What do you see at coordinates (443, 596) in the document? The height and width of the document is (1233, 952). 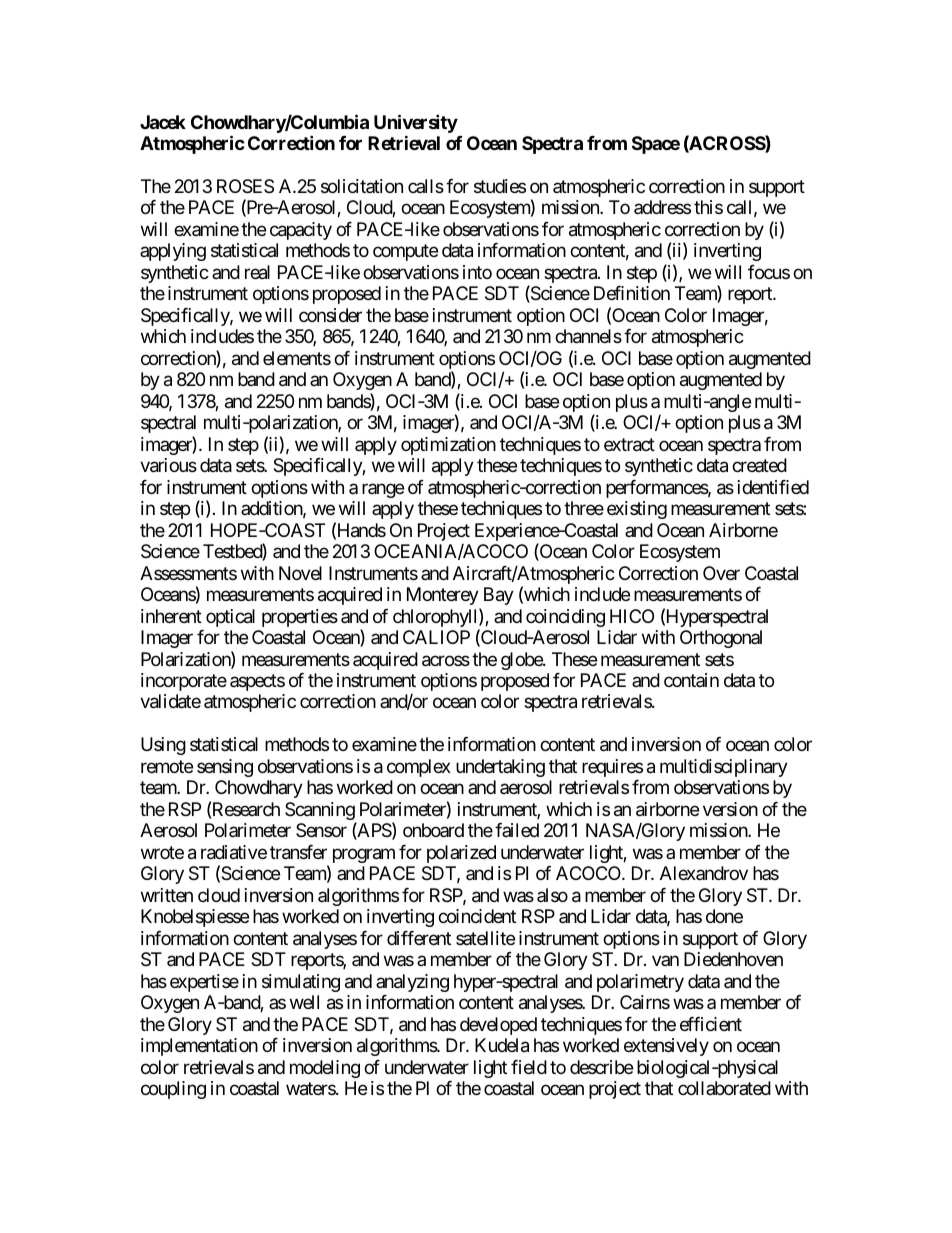 I see `Monterey` at bounding box center [443, 596].
